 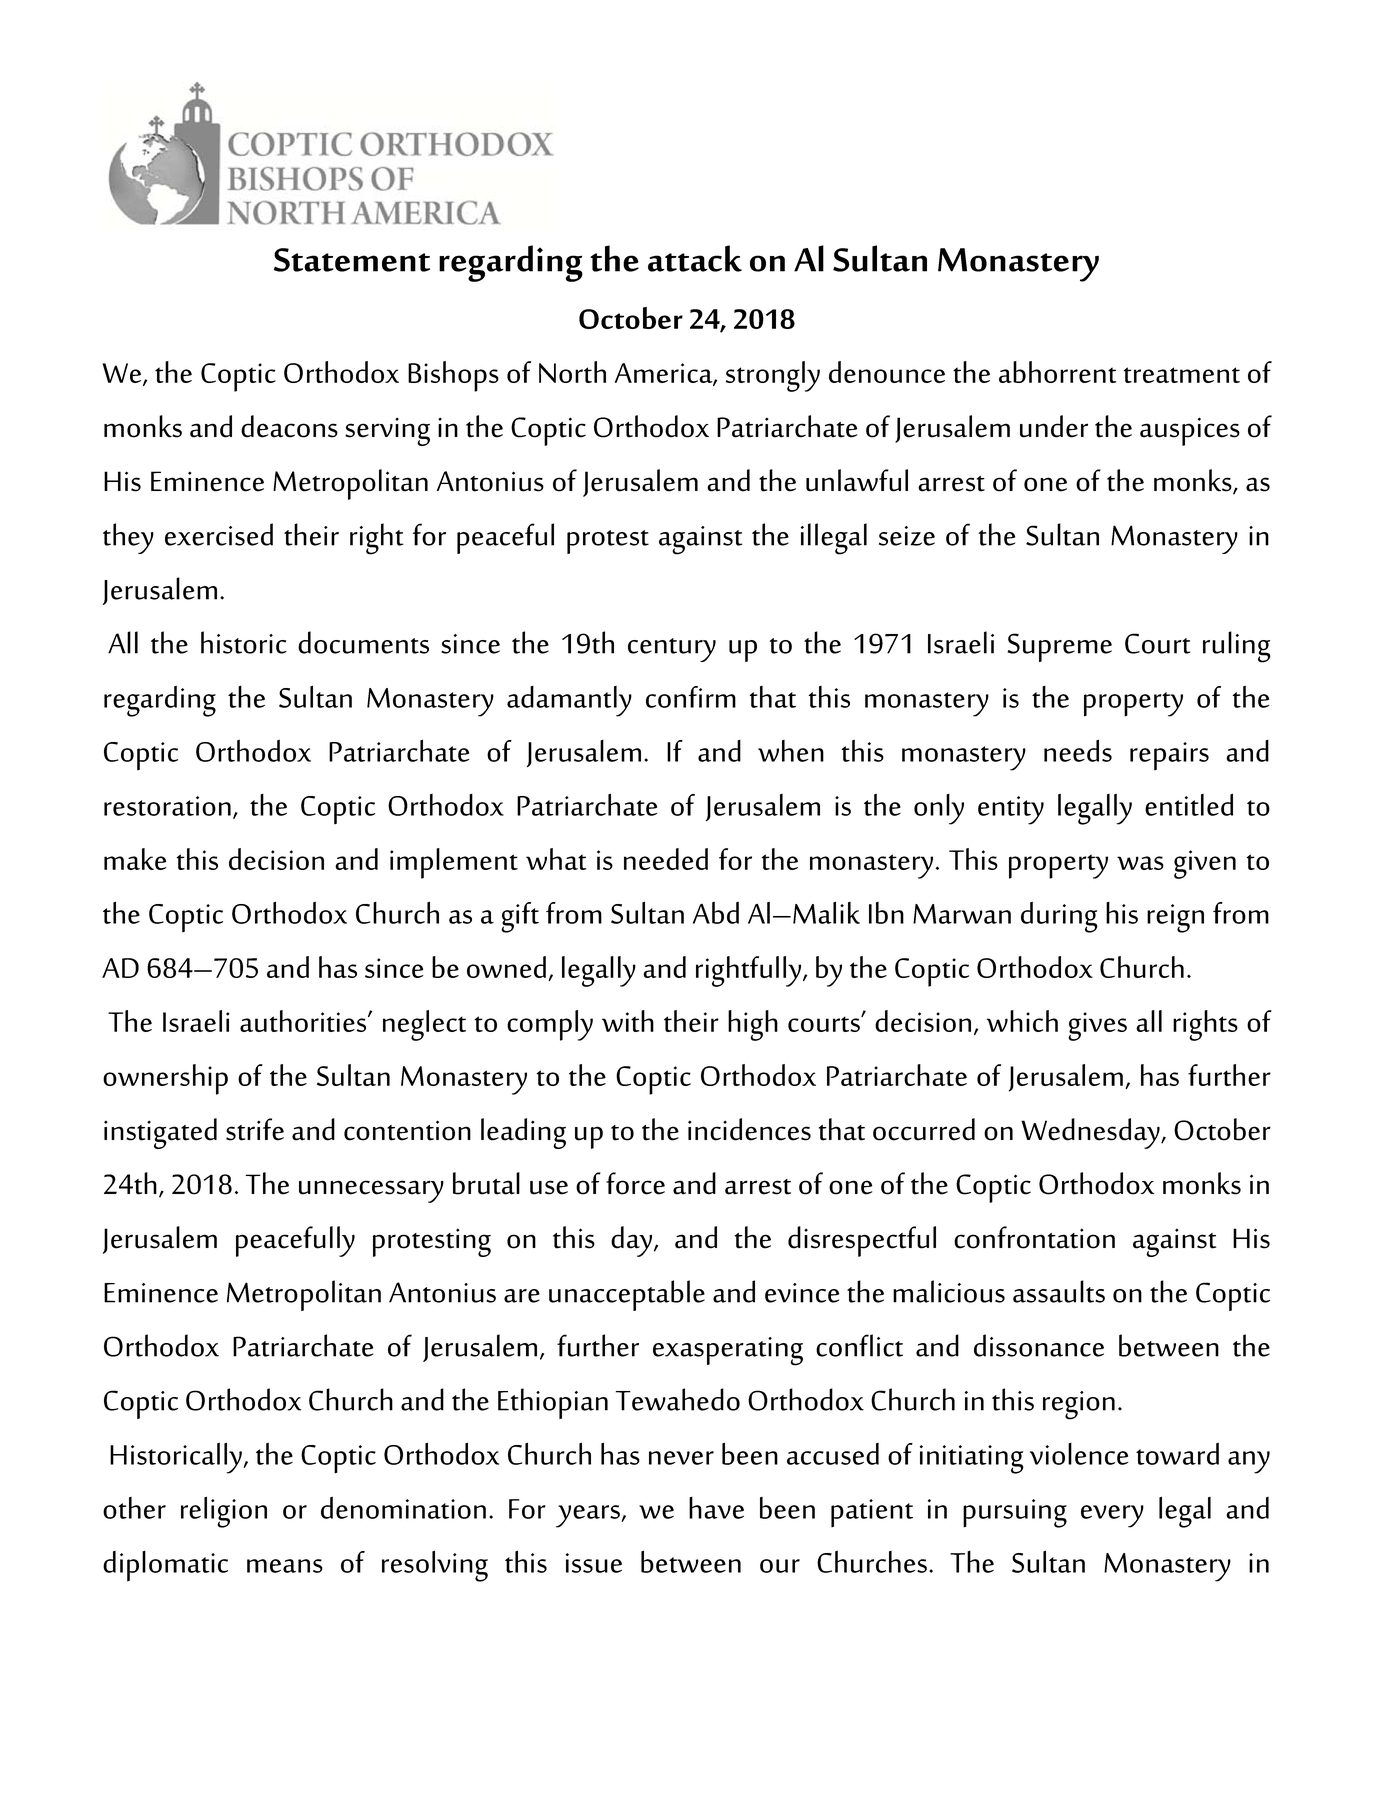 I want to click on exercised, so click(x=219, y=534).
